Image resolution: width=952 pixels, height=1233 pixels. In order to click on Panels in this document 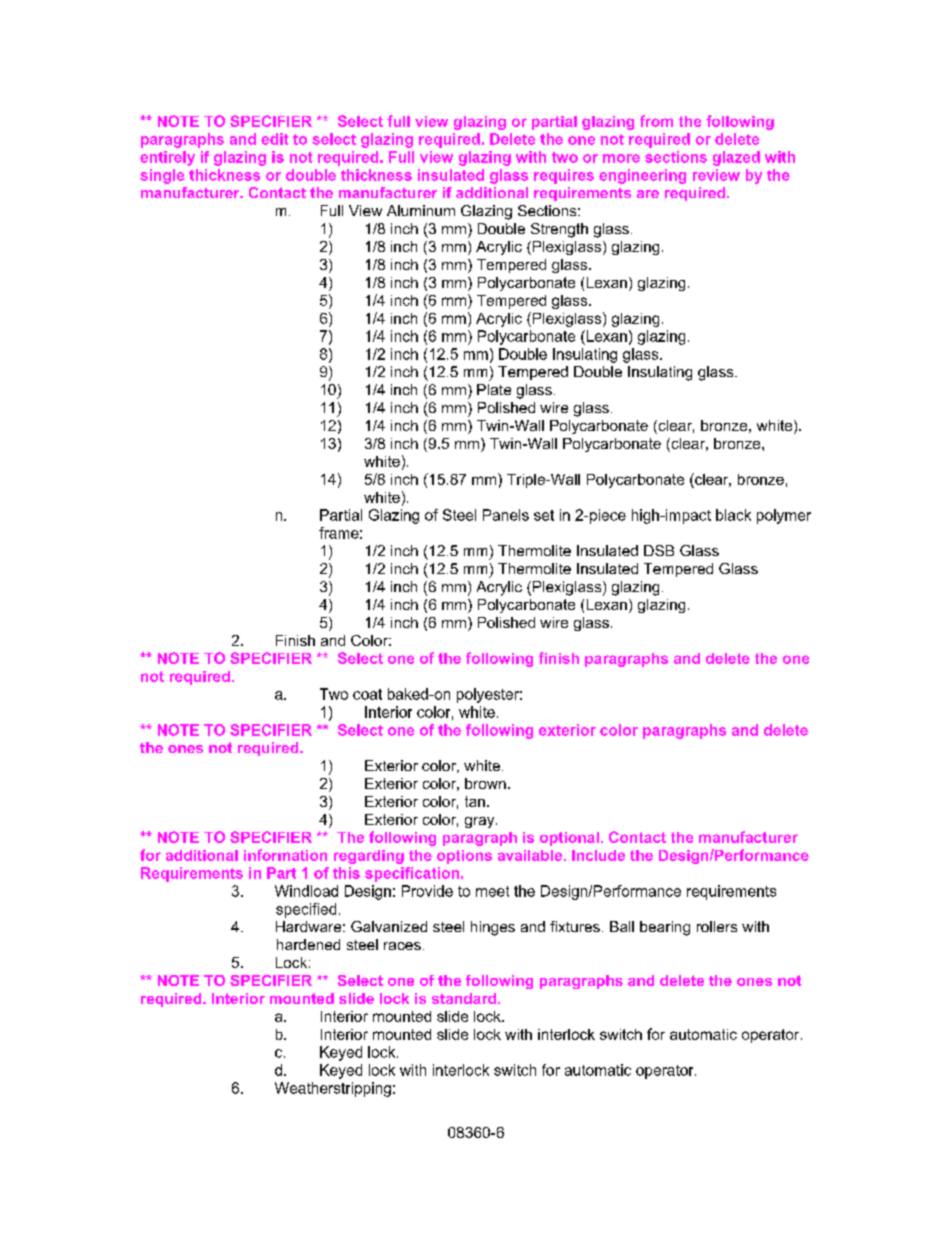, I will do `click(506, 515)`.
